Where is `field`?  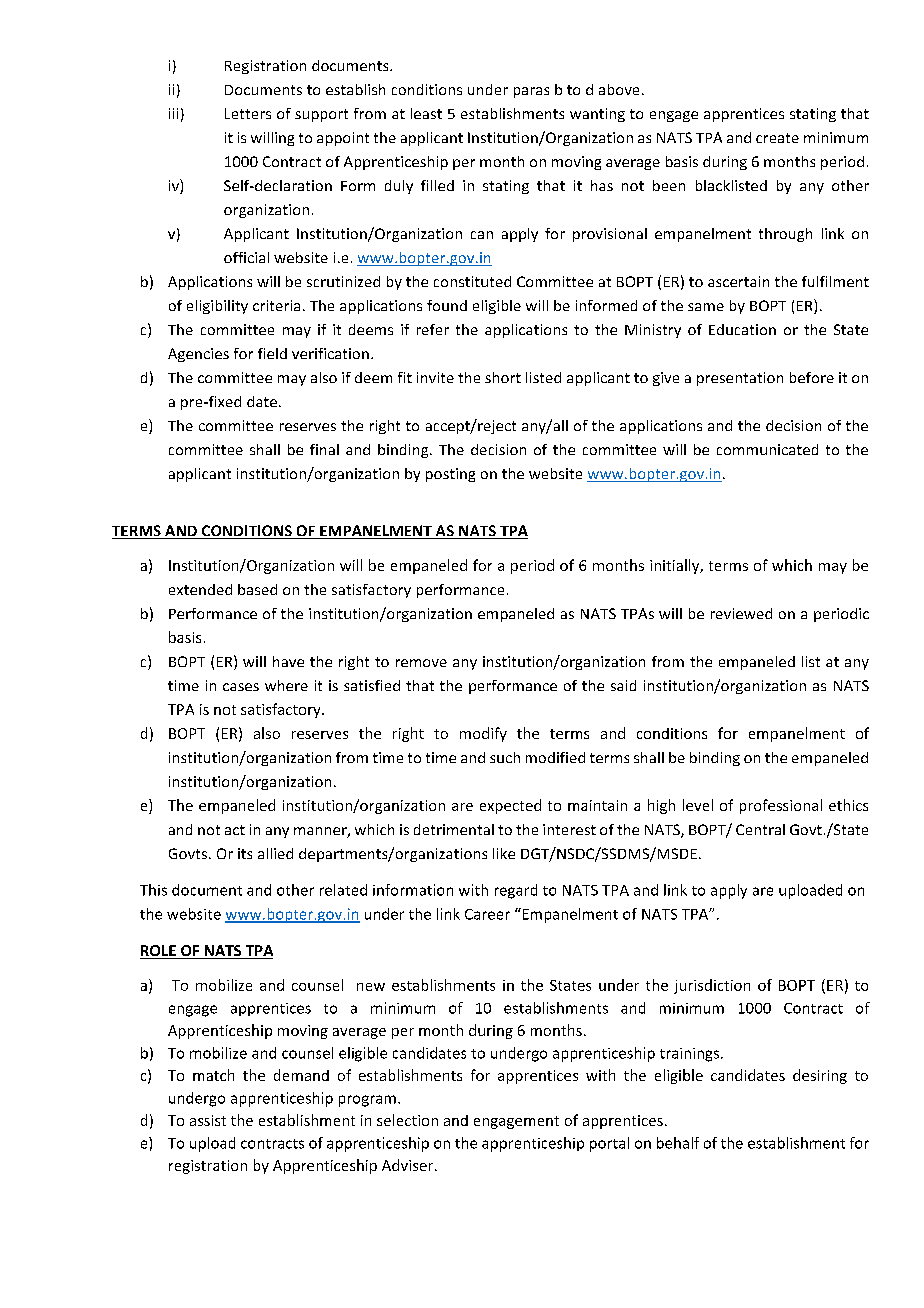
field is located at coordinates (272, 353).
